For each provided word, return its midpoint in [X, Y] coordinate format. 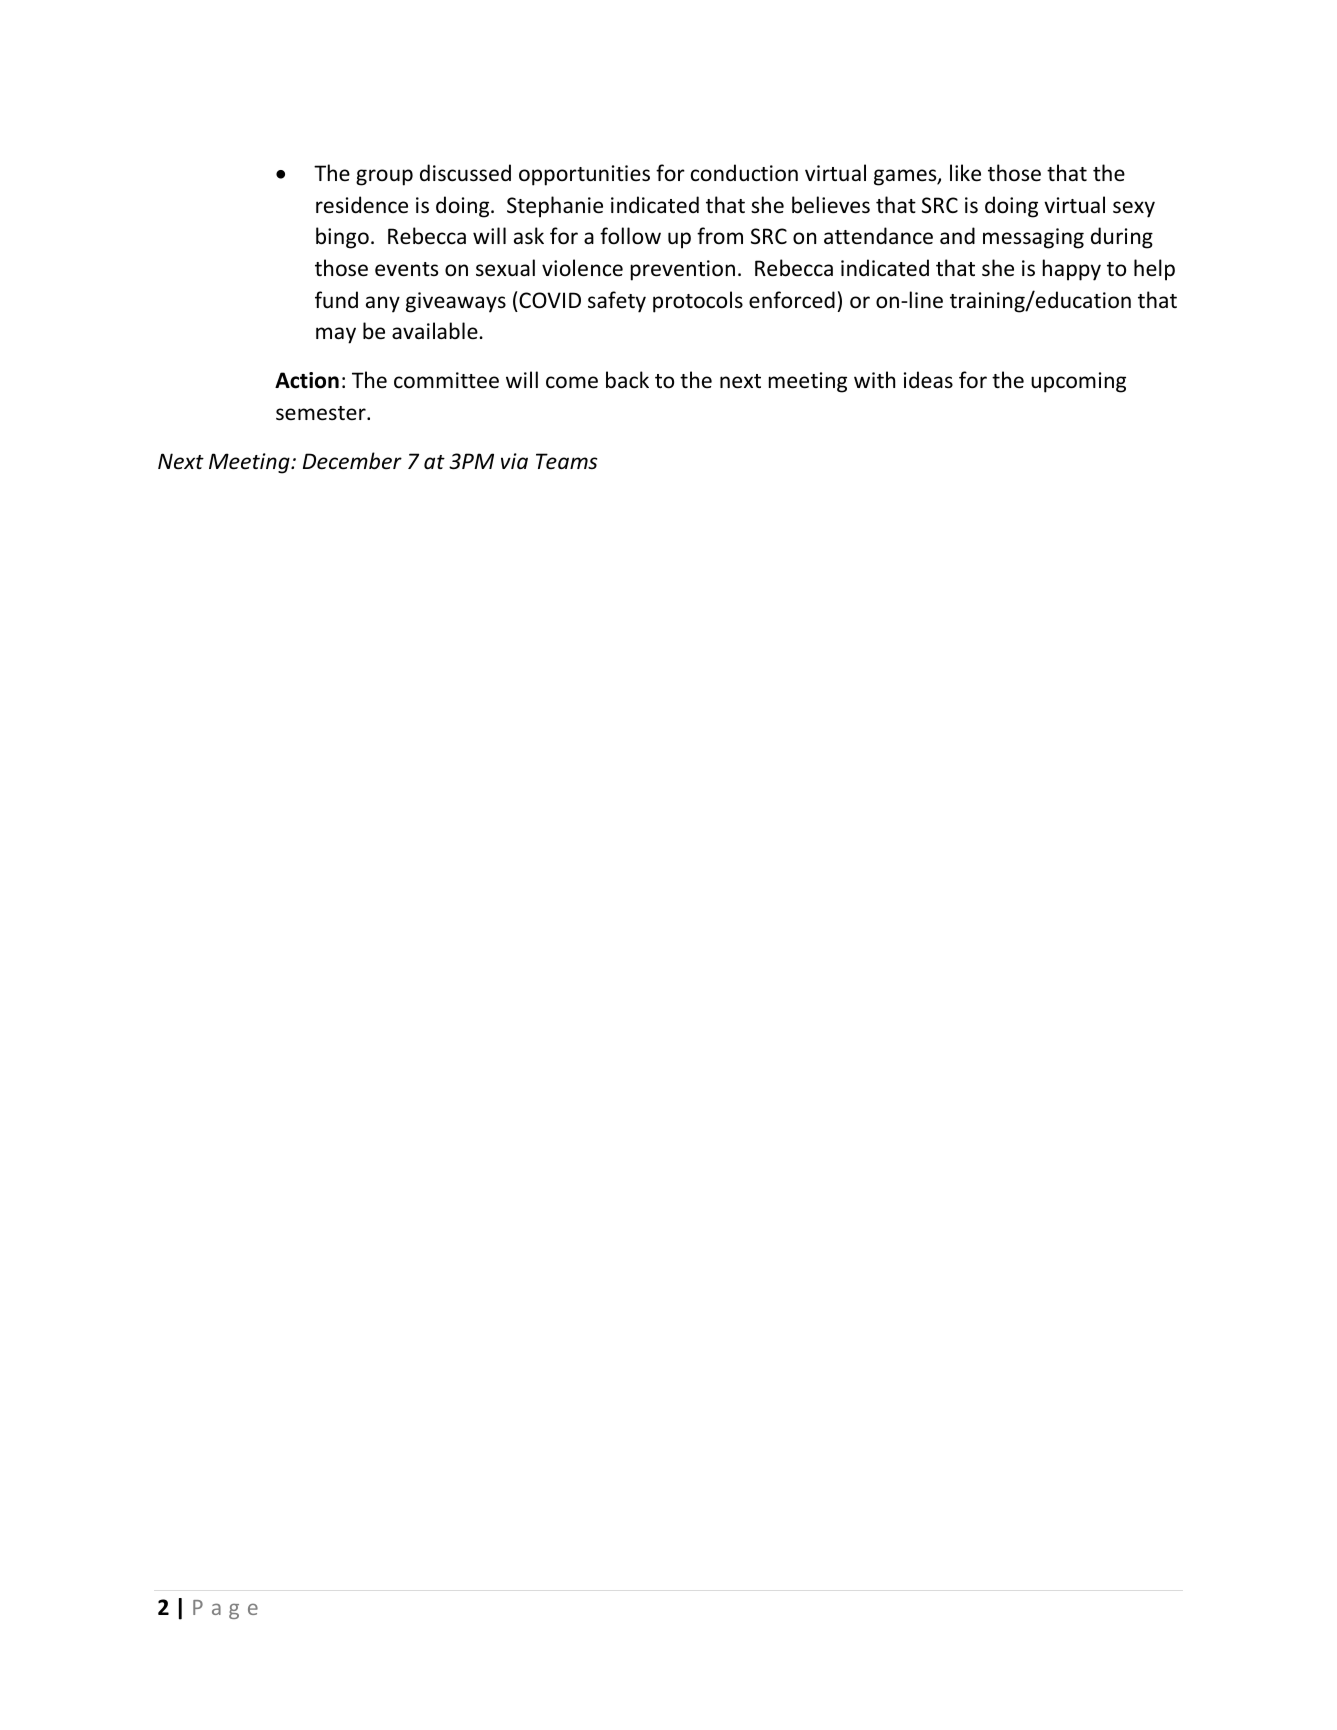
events [406, 269]
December [352, 461]
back [627, 380]
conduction [744, 173]
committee [446, 380]
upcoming [1078, 382]
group [384, 177]
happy [1072, 270]
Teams [566, 461]
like [965, 173]
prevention [683, 270]
